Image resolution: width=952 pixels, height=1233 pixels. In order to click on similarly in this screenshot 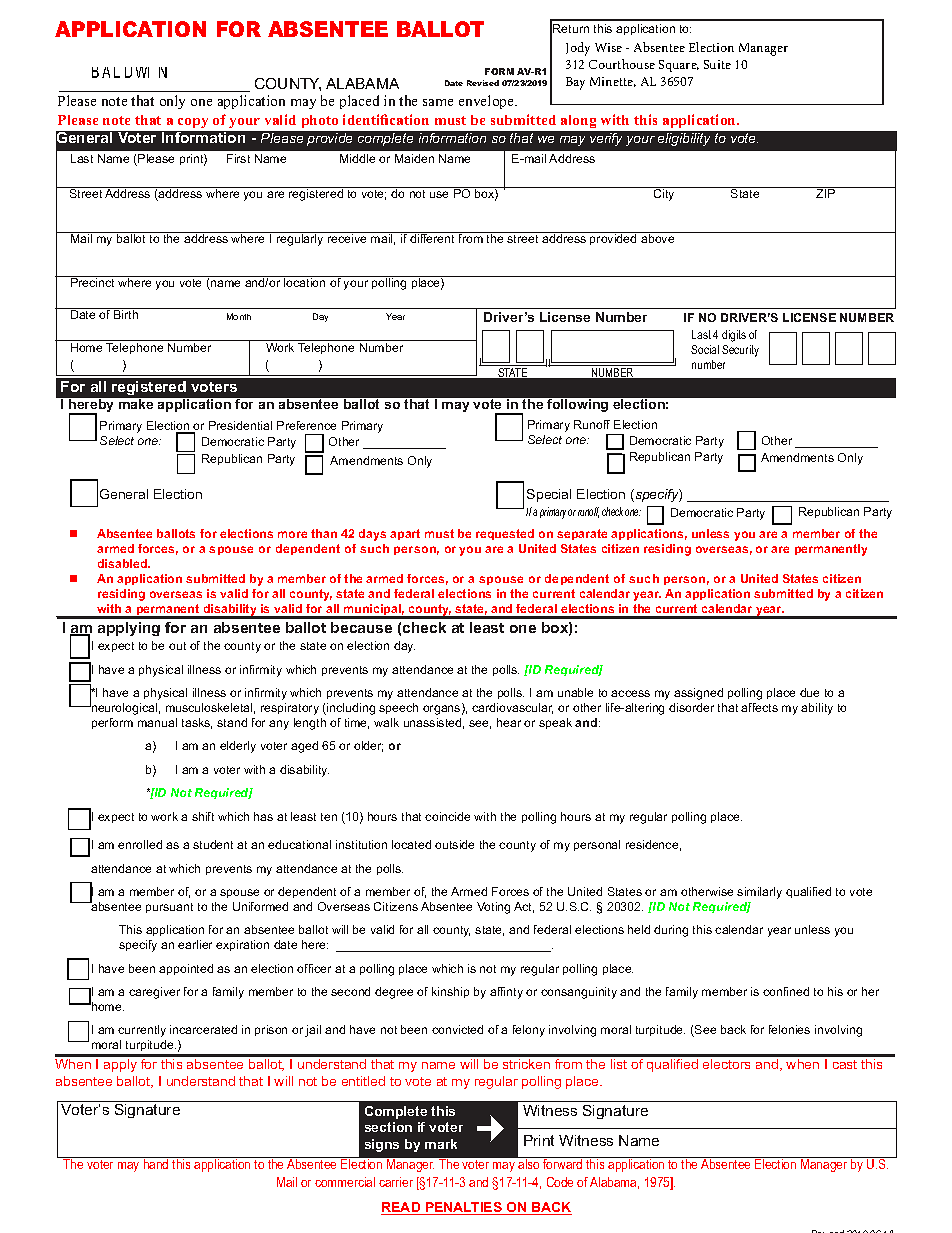, I will do `click(759, 893)`.
